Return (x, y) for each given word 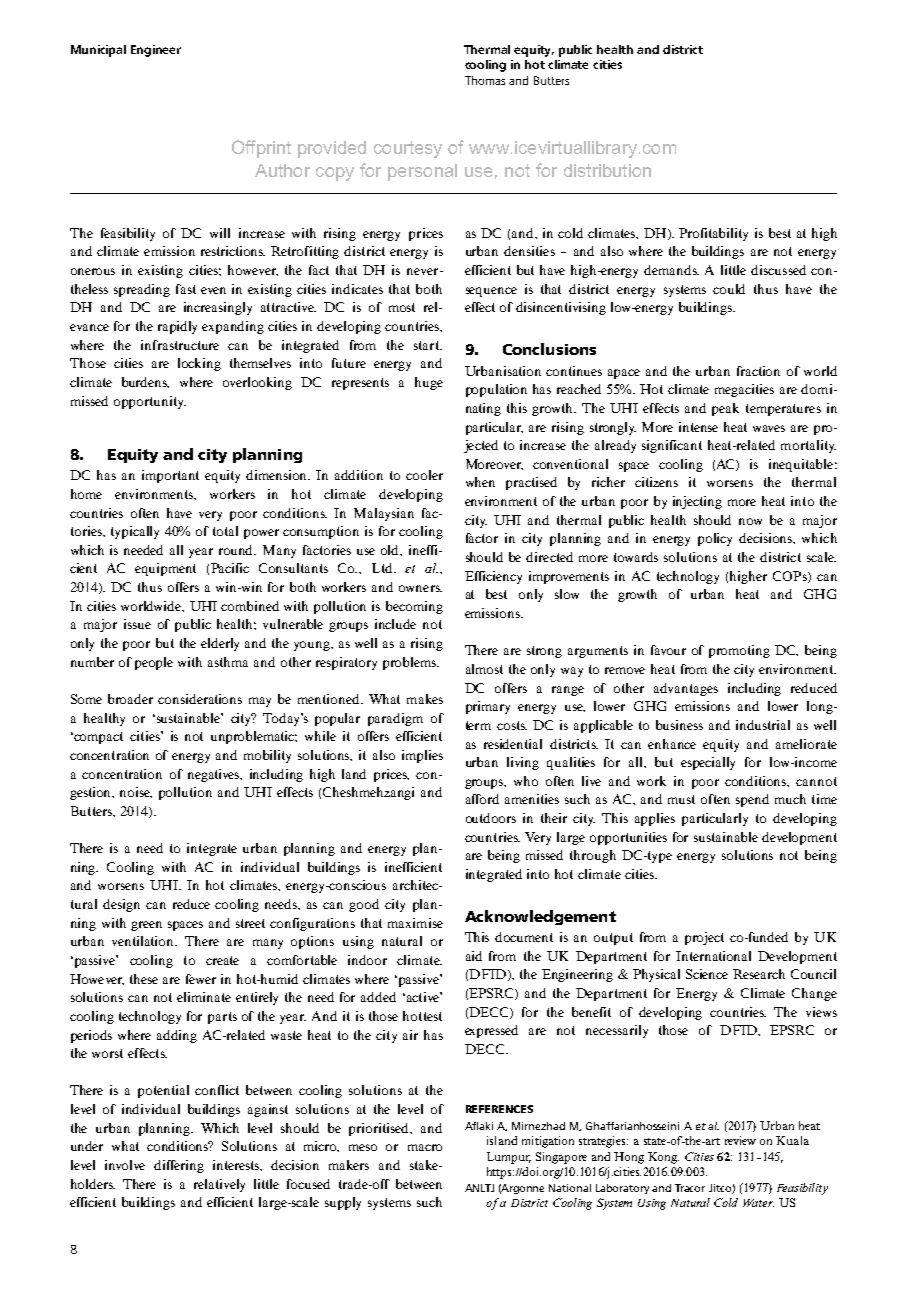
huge (429, 383)
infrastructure (180, 345)
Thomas (485, 80)
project (704, 938)
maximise (415, 923)
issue (137, 624)
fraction (758, 371)
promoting (739, 651)
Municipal (98, 51)
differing (179, 1166)
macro (425, 1147)
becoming (414, 607)
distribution (607, 170)
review (740, 1140)
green (146, 926)
